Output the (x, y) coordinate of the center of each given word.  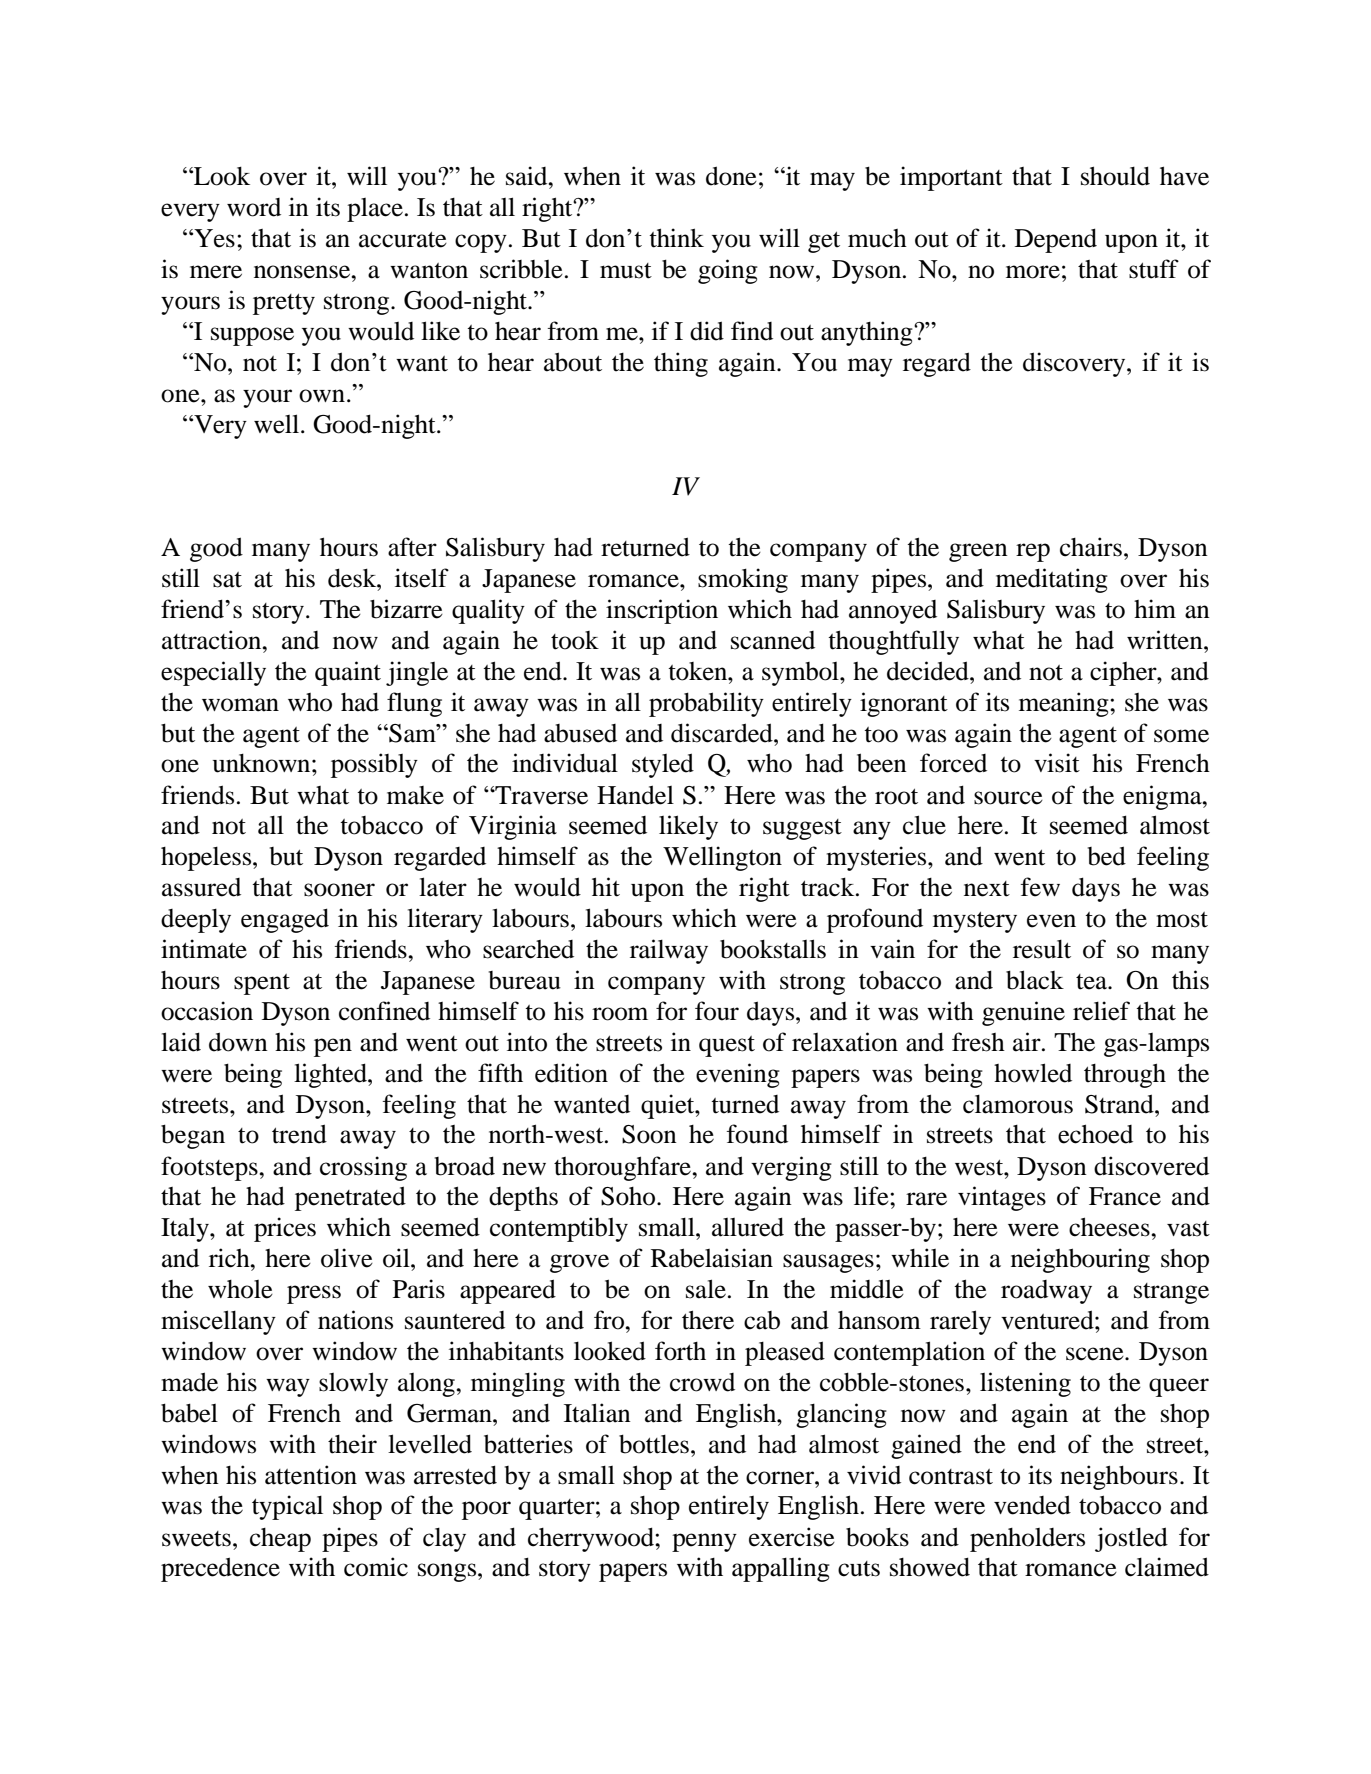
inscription (662, 611)
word (254, 207)
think (676, 238)
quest (727, 1046)
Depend (1056, 240)
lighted (331, 1075)
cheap (280, 1540)
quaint (348, 673)
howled (1033, 1073)
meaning (1065, 704)
